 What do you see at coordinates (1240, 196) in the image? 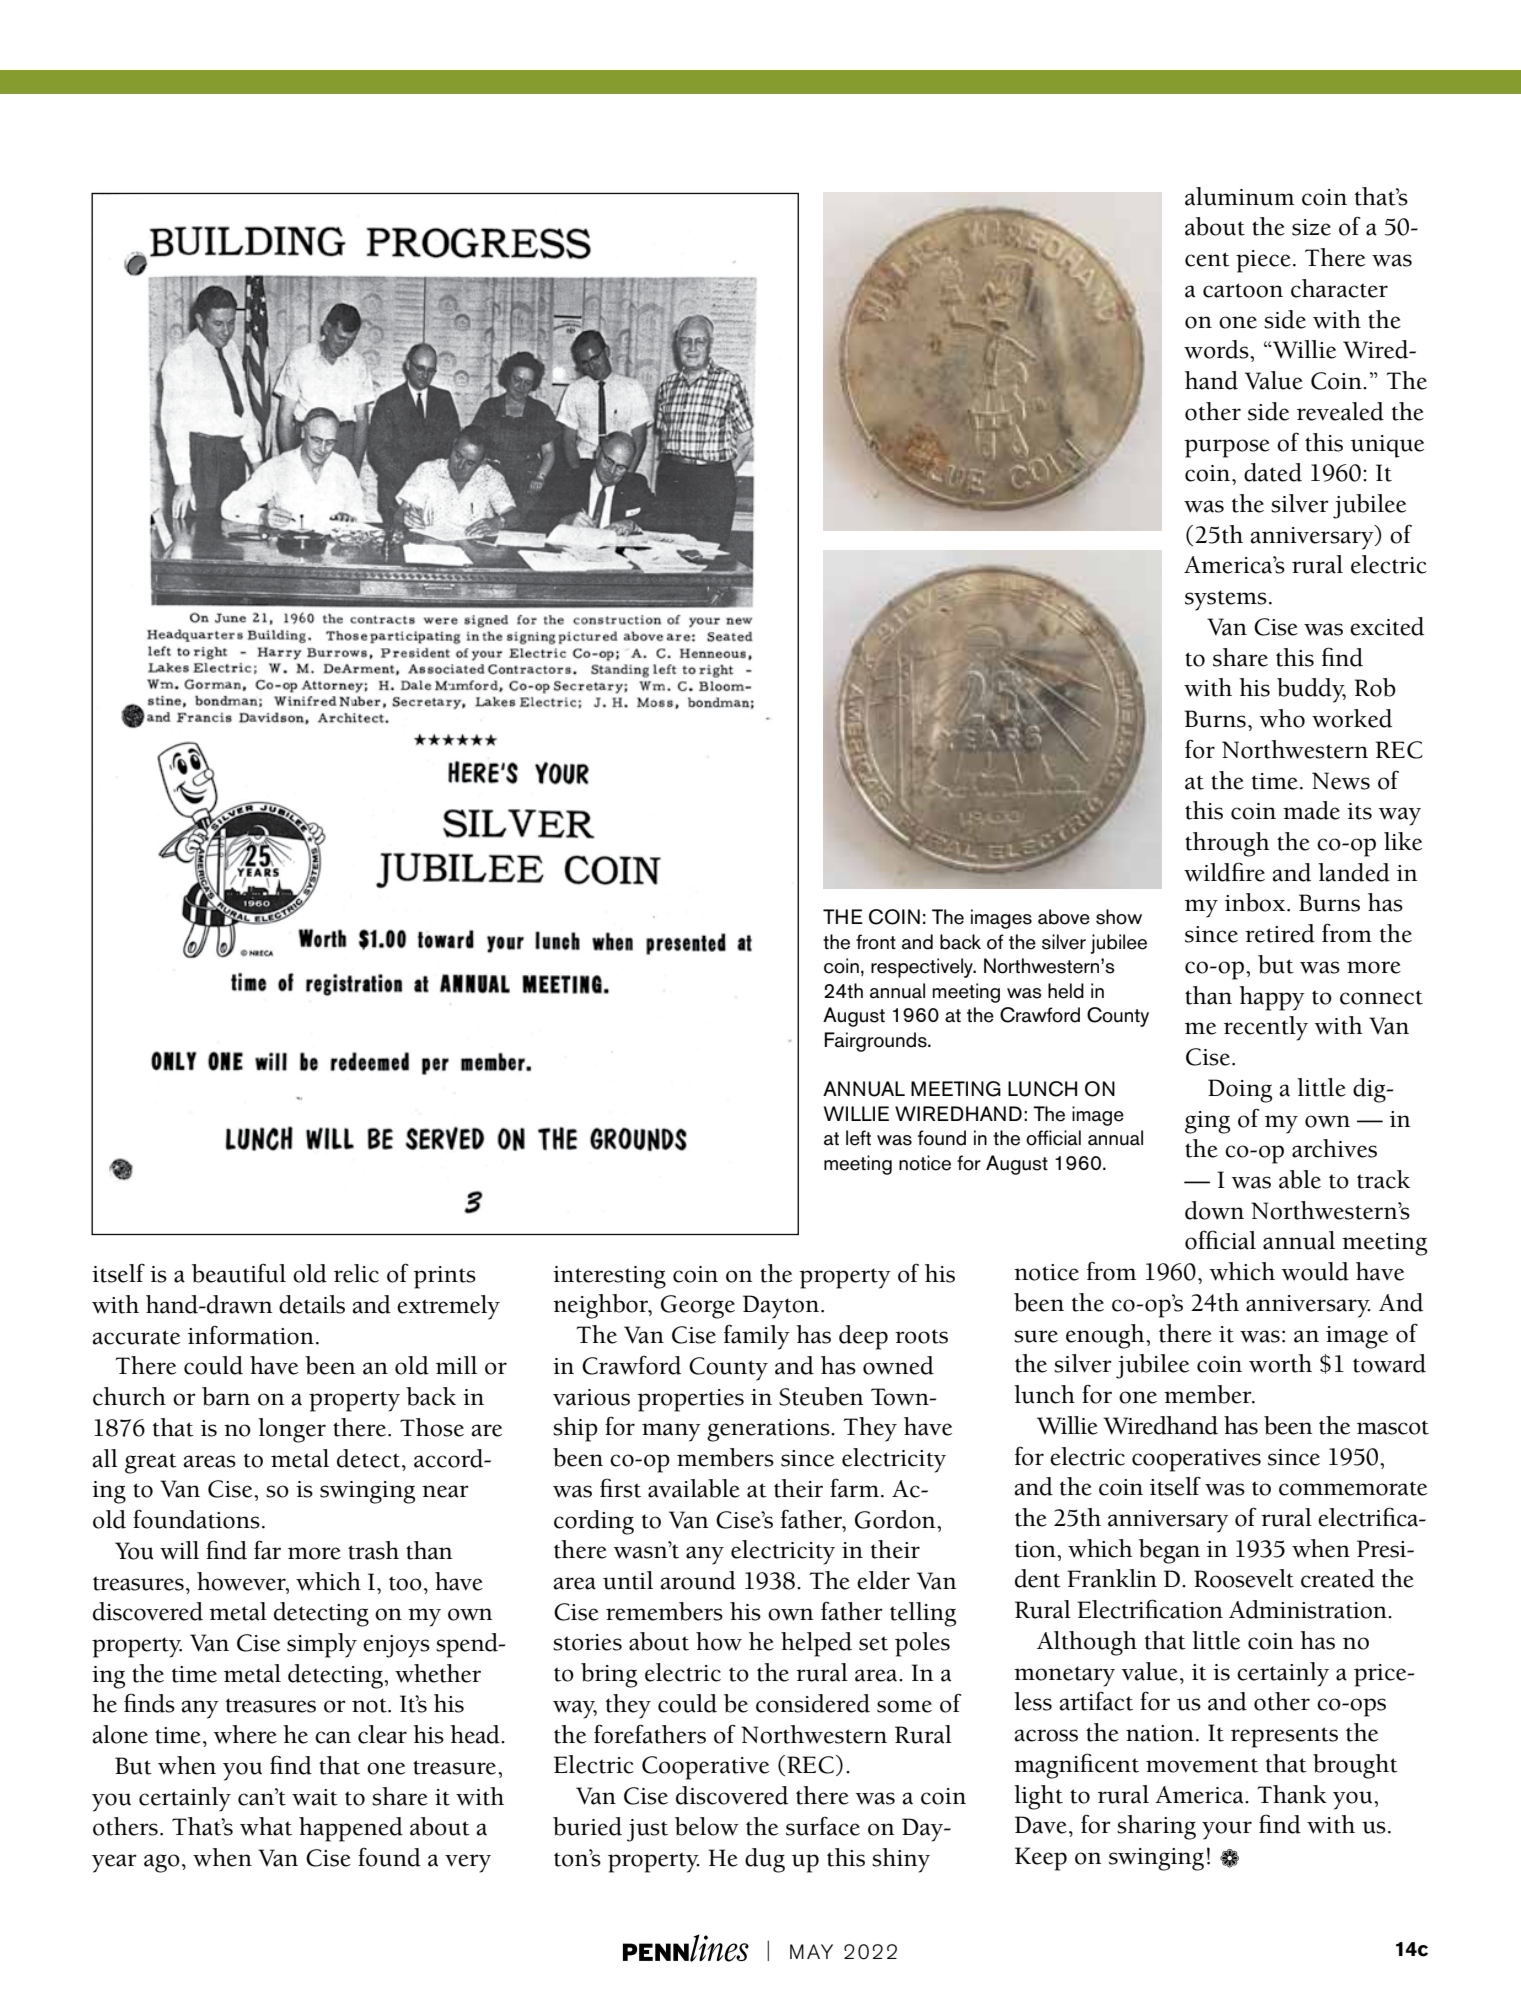
I see `aluminum` at bounding box center [1240, 196].
